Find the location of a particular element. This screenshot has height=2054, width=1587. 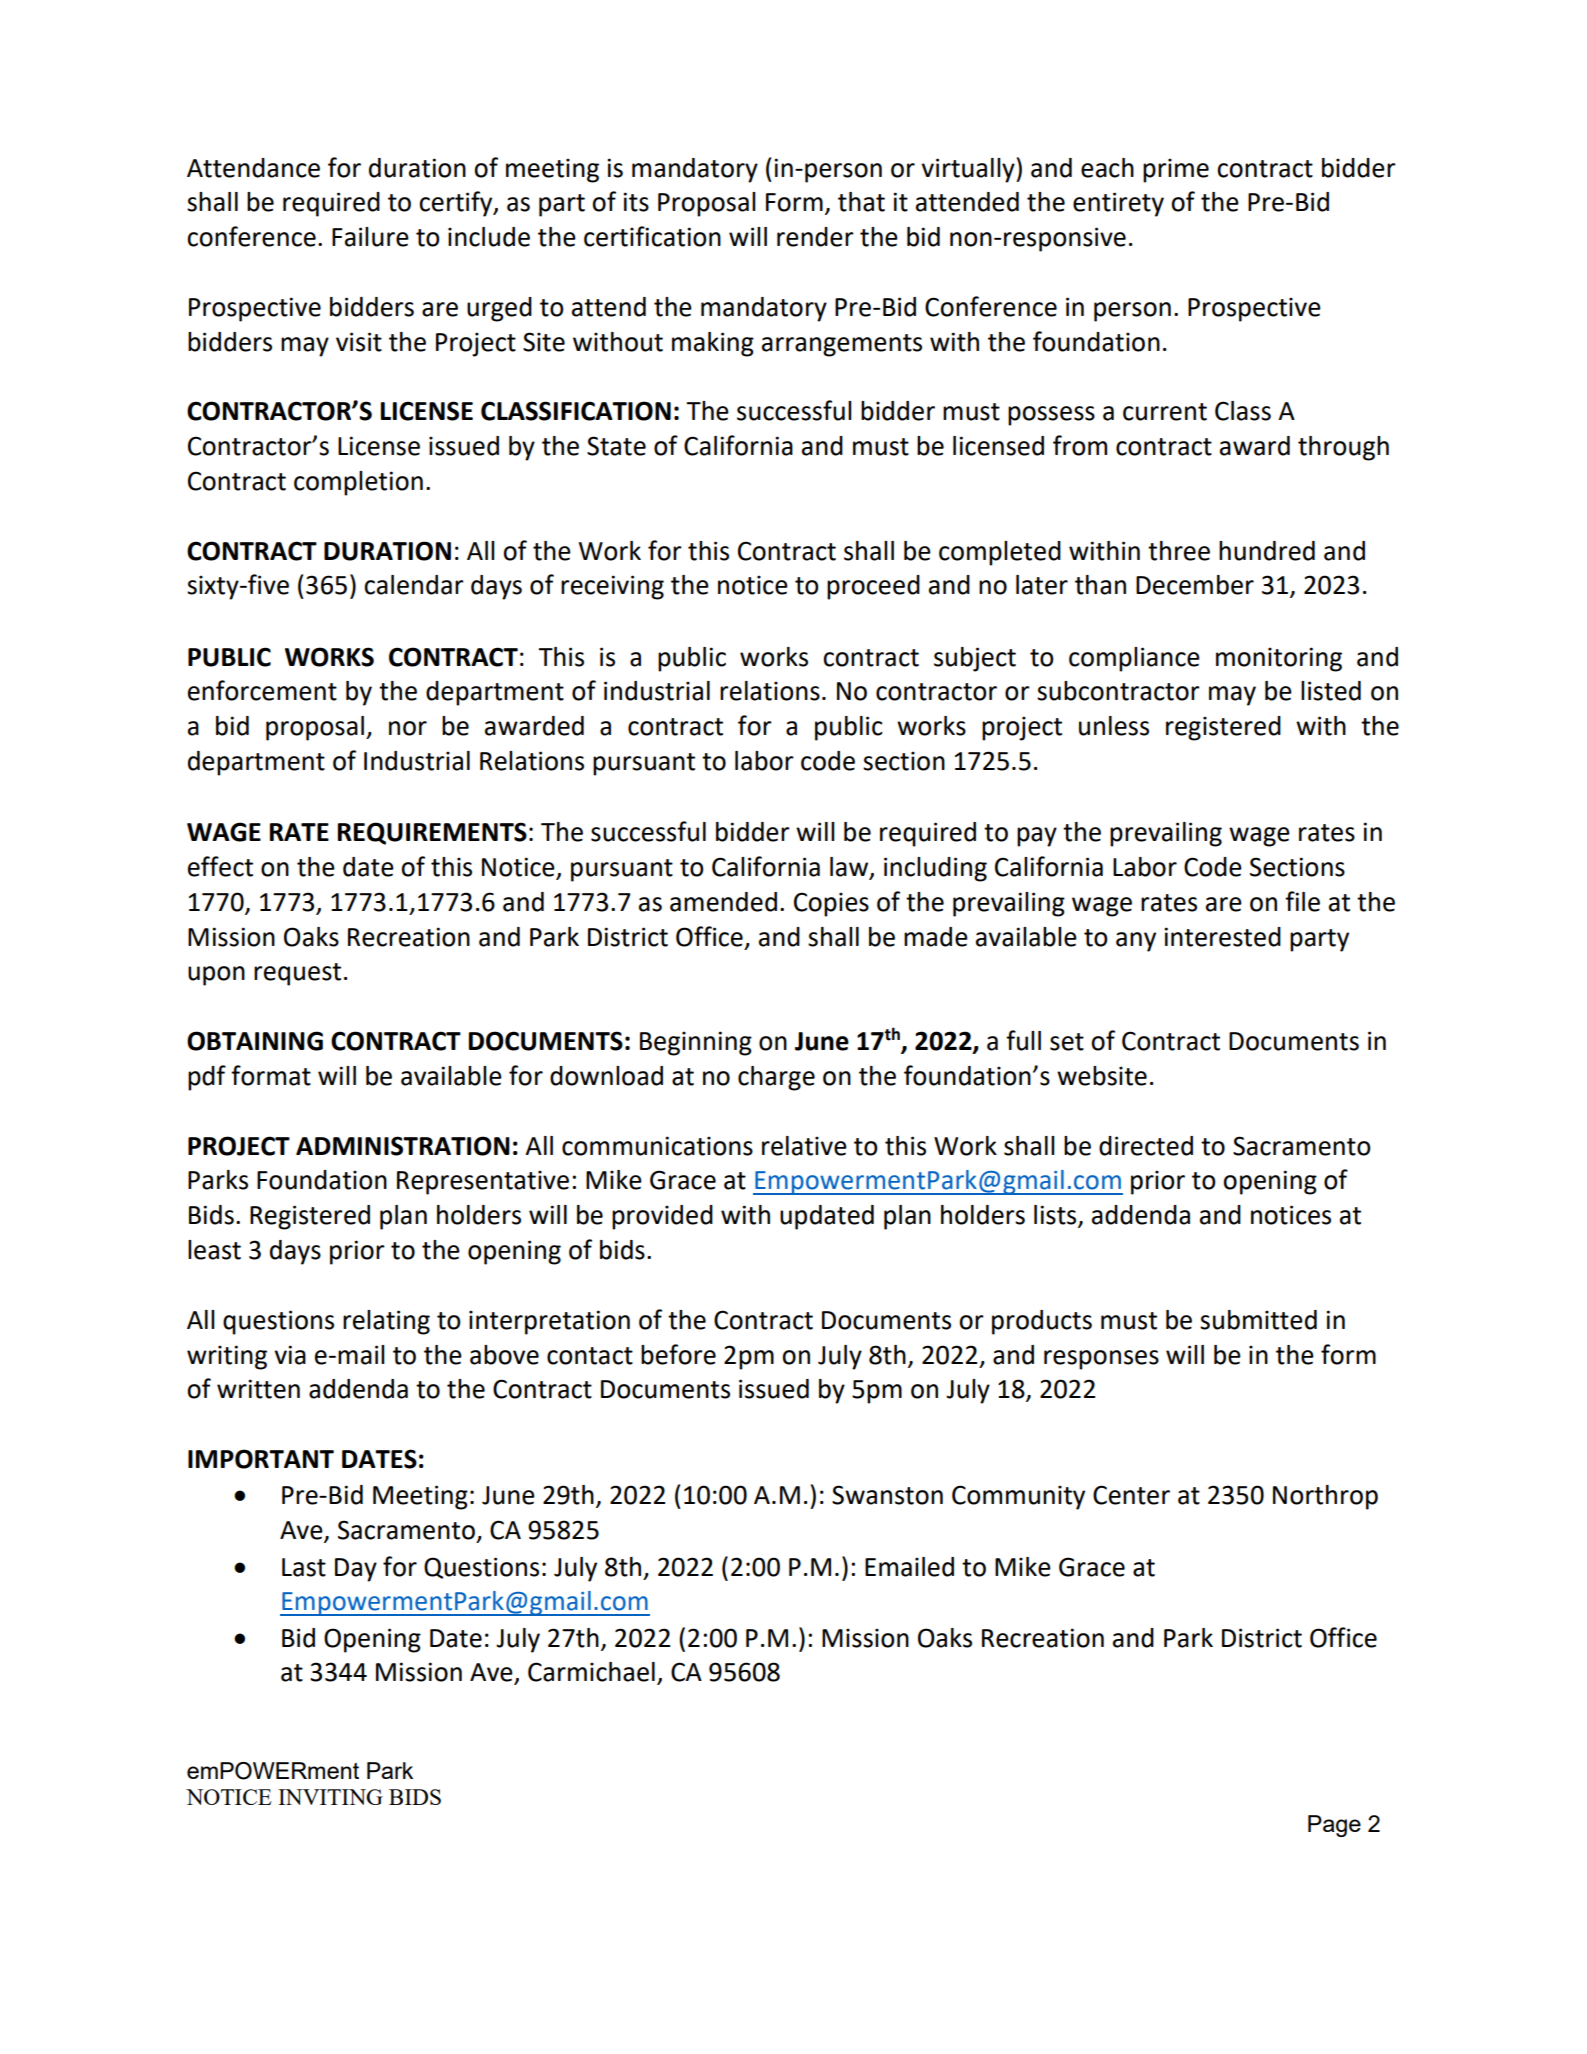

prime is located at coordinates (1176, 170).
